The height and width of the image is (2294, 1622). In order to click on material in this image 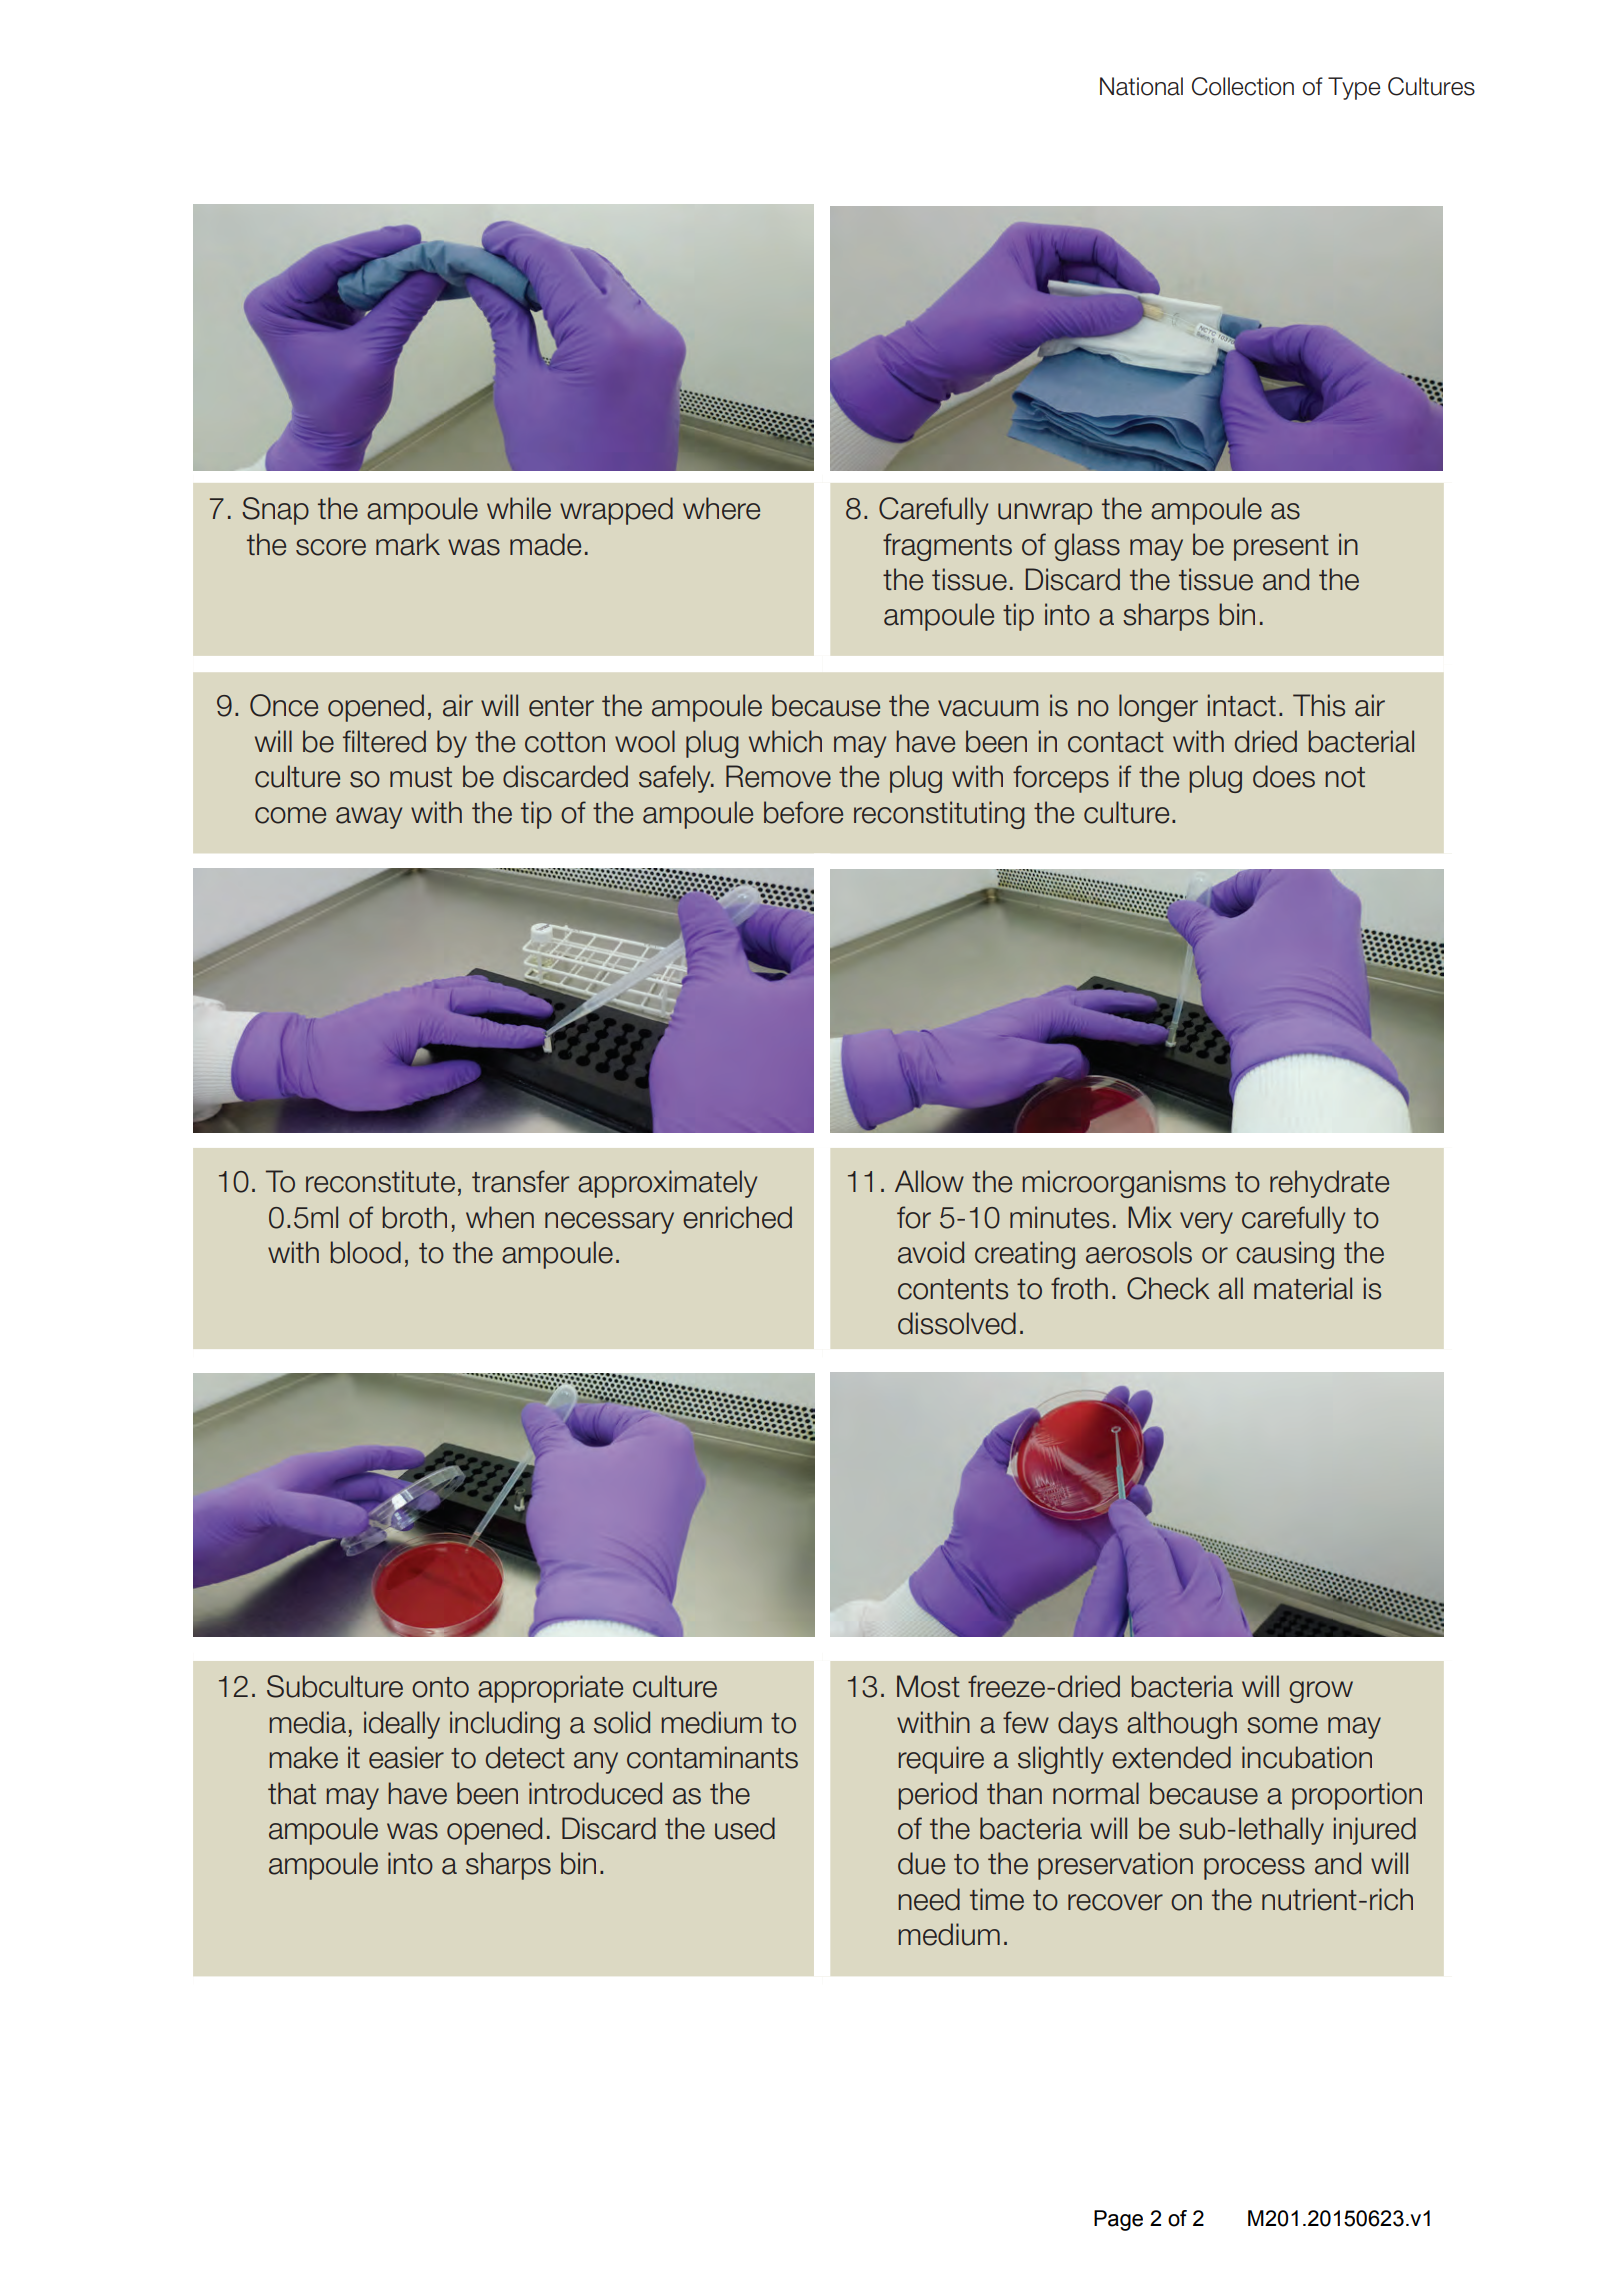, I will do `click(1303, 1288)`.
